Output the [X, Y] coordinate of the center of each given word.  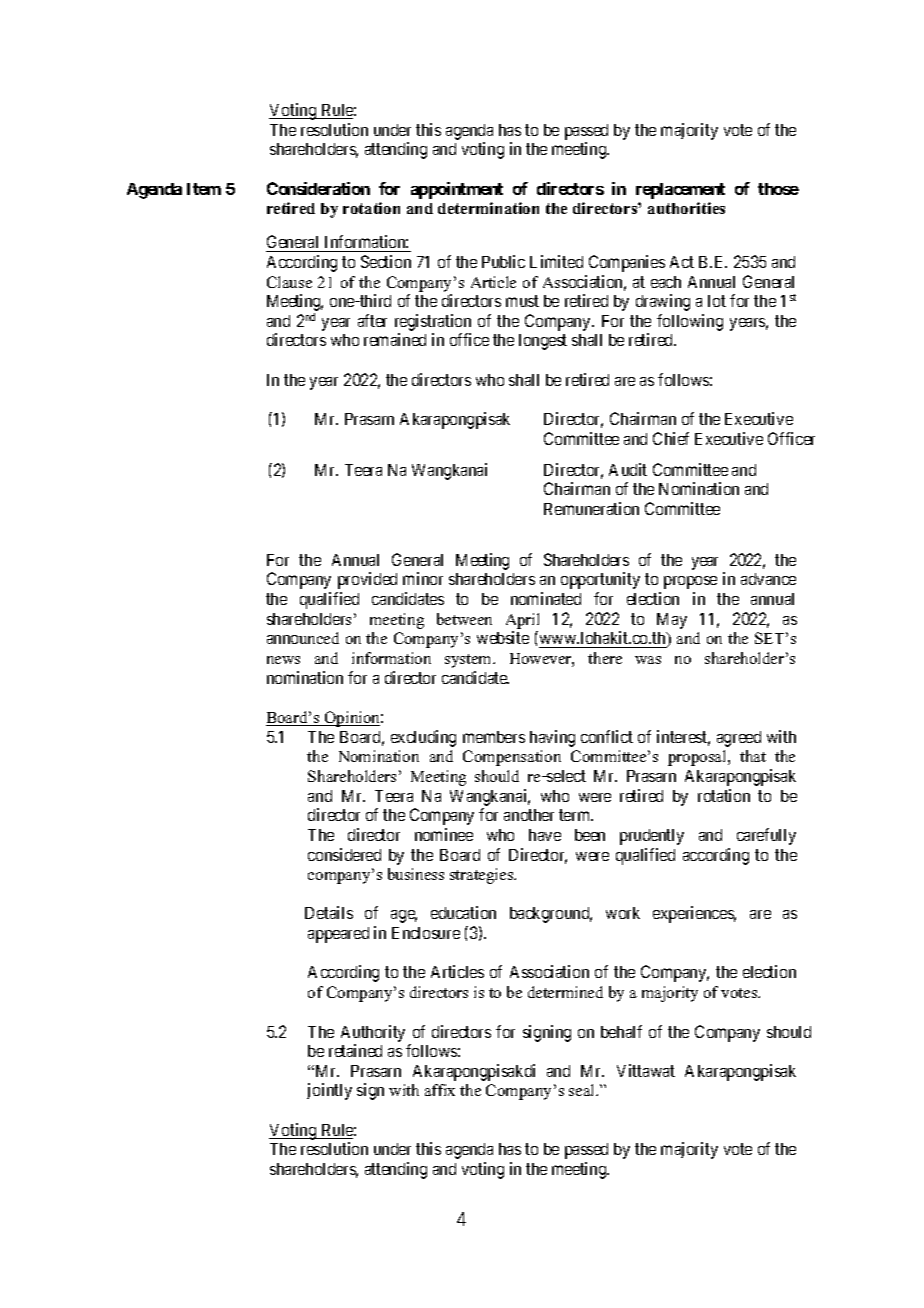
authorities [686, 208]
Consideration [318, 188]
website [503, 637]
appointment [457, 190]
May [672, 621]
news [283, 660]
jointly [329, 1091]
